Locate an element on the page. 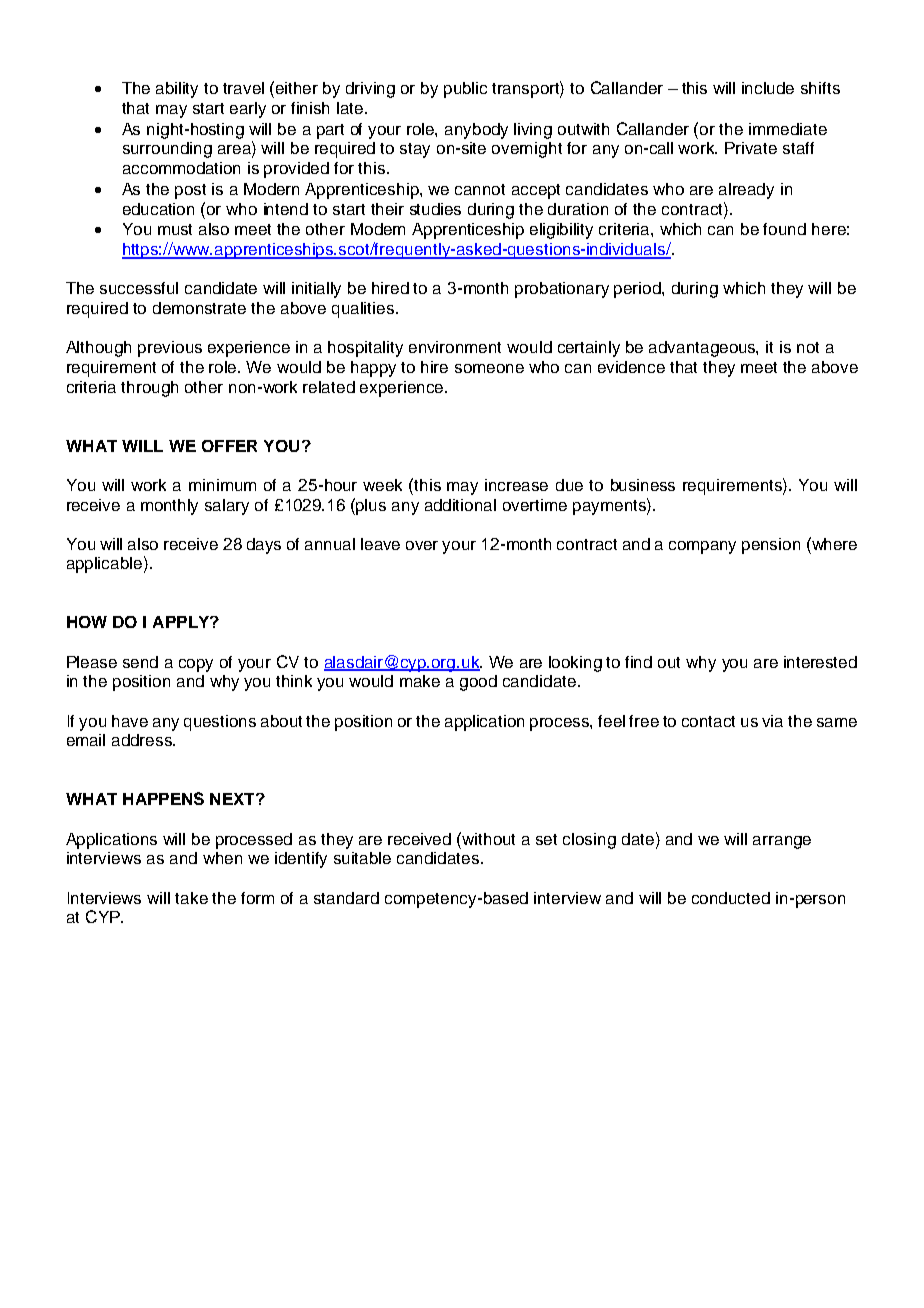 This page has width=924, height=1308. period is located at coordinates (638, 290).
